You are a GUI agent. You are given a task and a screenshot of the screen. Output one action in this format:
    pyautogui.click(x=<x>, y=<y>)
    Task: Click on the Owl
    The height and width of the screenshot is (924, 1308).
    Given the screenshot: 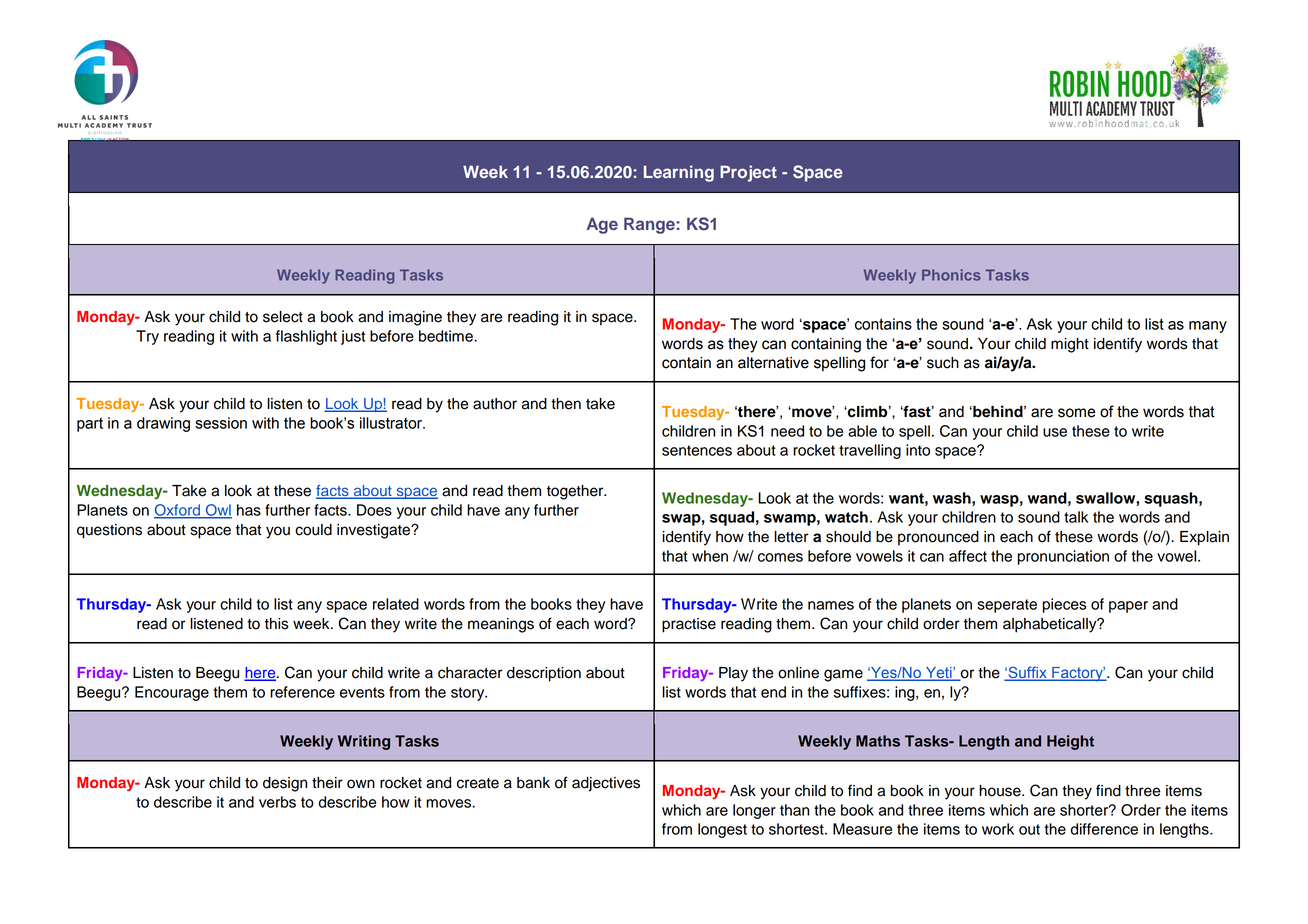 What is the action you would take?
    pyautogui.click(x=217, y=511)
